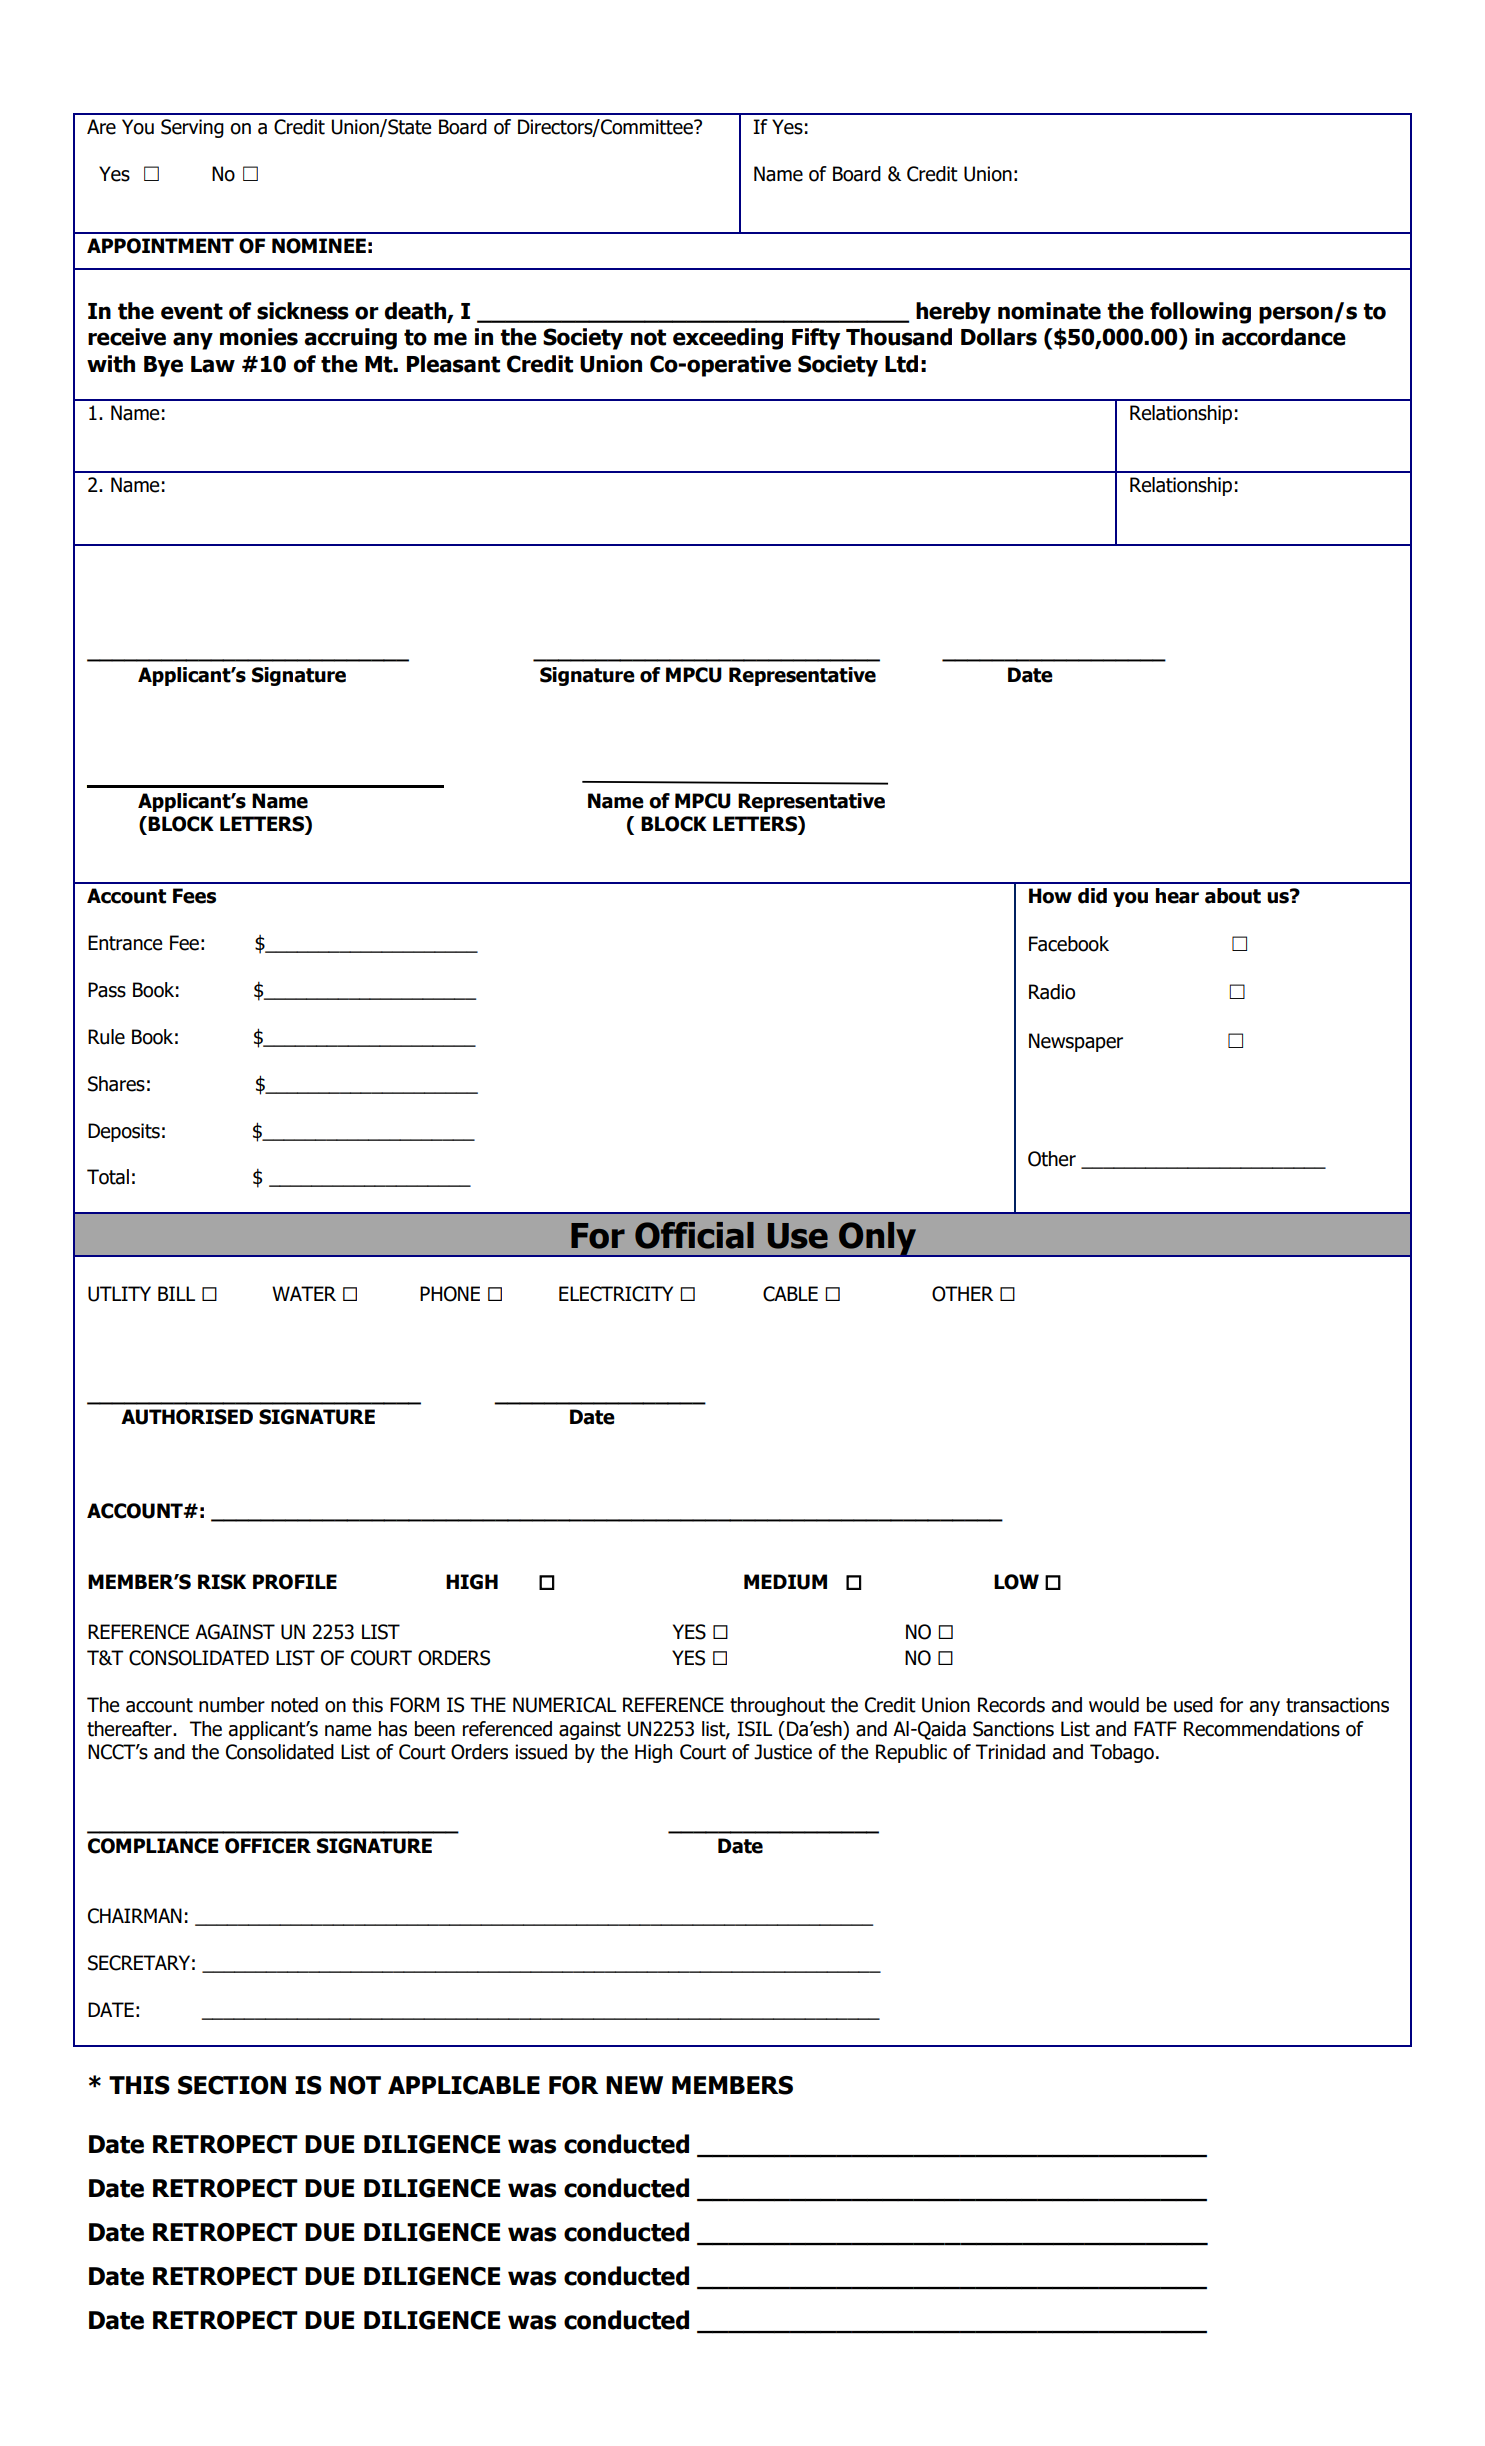 The width and height of the document is (1485, 2446). I want to click on Official, so click(694, 1235).
